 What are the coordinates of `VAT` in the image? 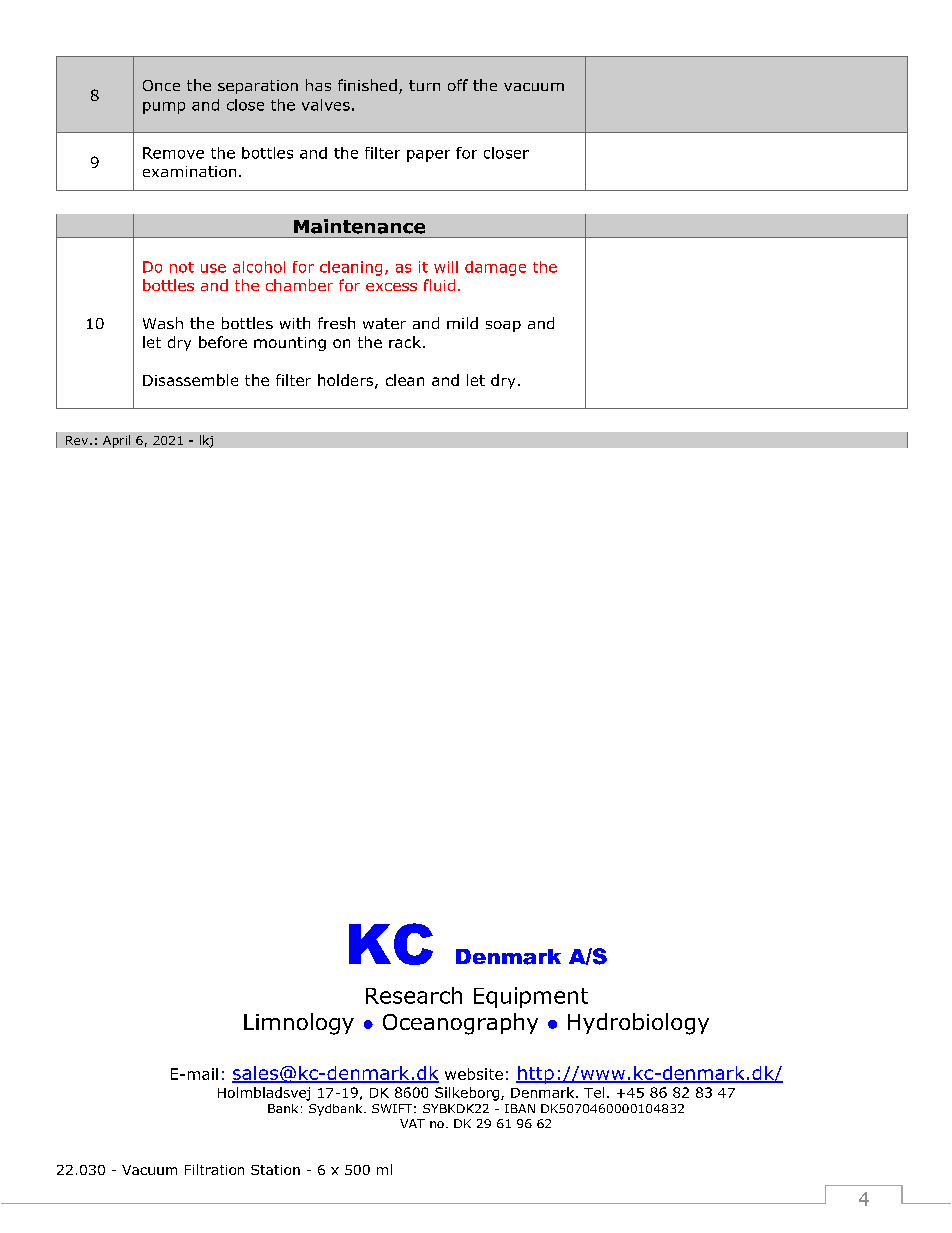 It's located at (412, 1123).
